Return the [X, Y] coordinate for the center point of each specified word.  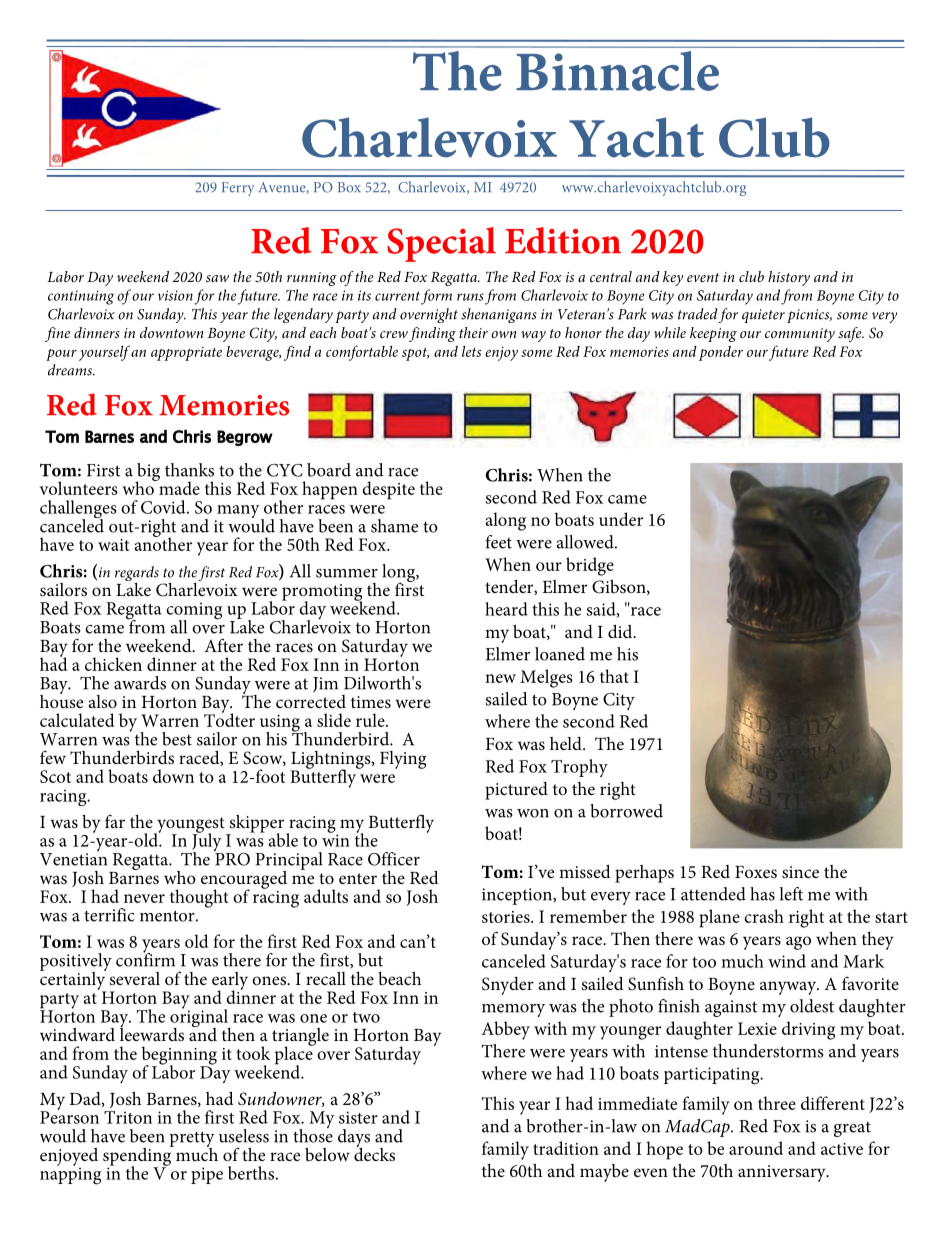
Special [441, 244]
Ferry [238, 189]
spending [138, 1156]
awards [140, 683]
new [500, 678]
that [614, 676]
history [789, 278]
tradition [566, 1148]
